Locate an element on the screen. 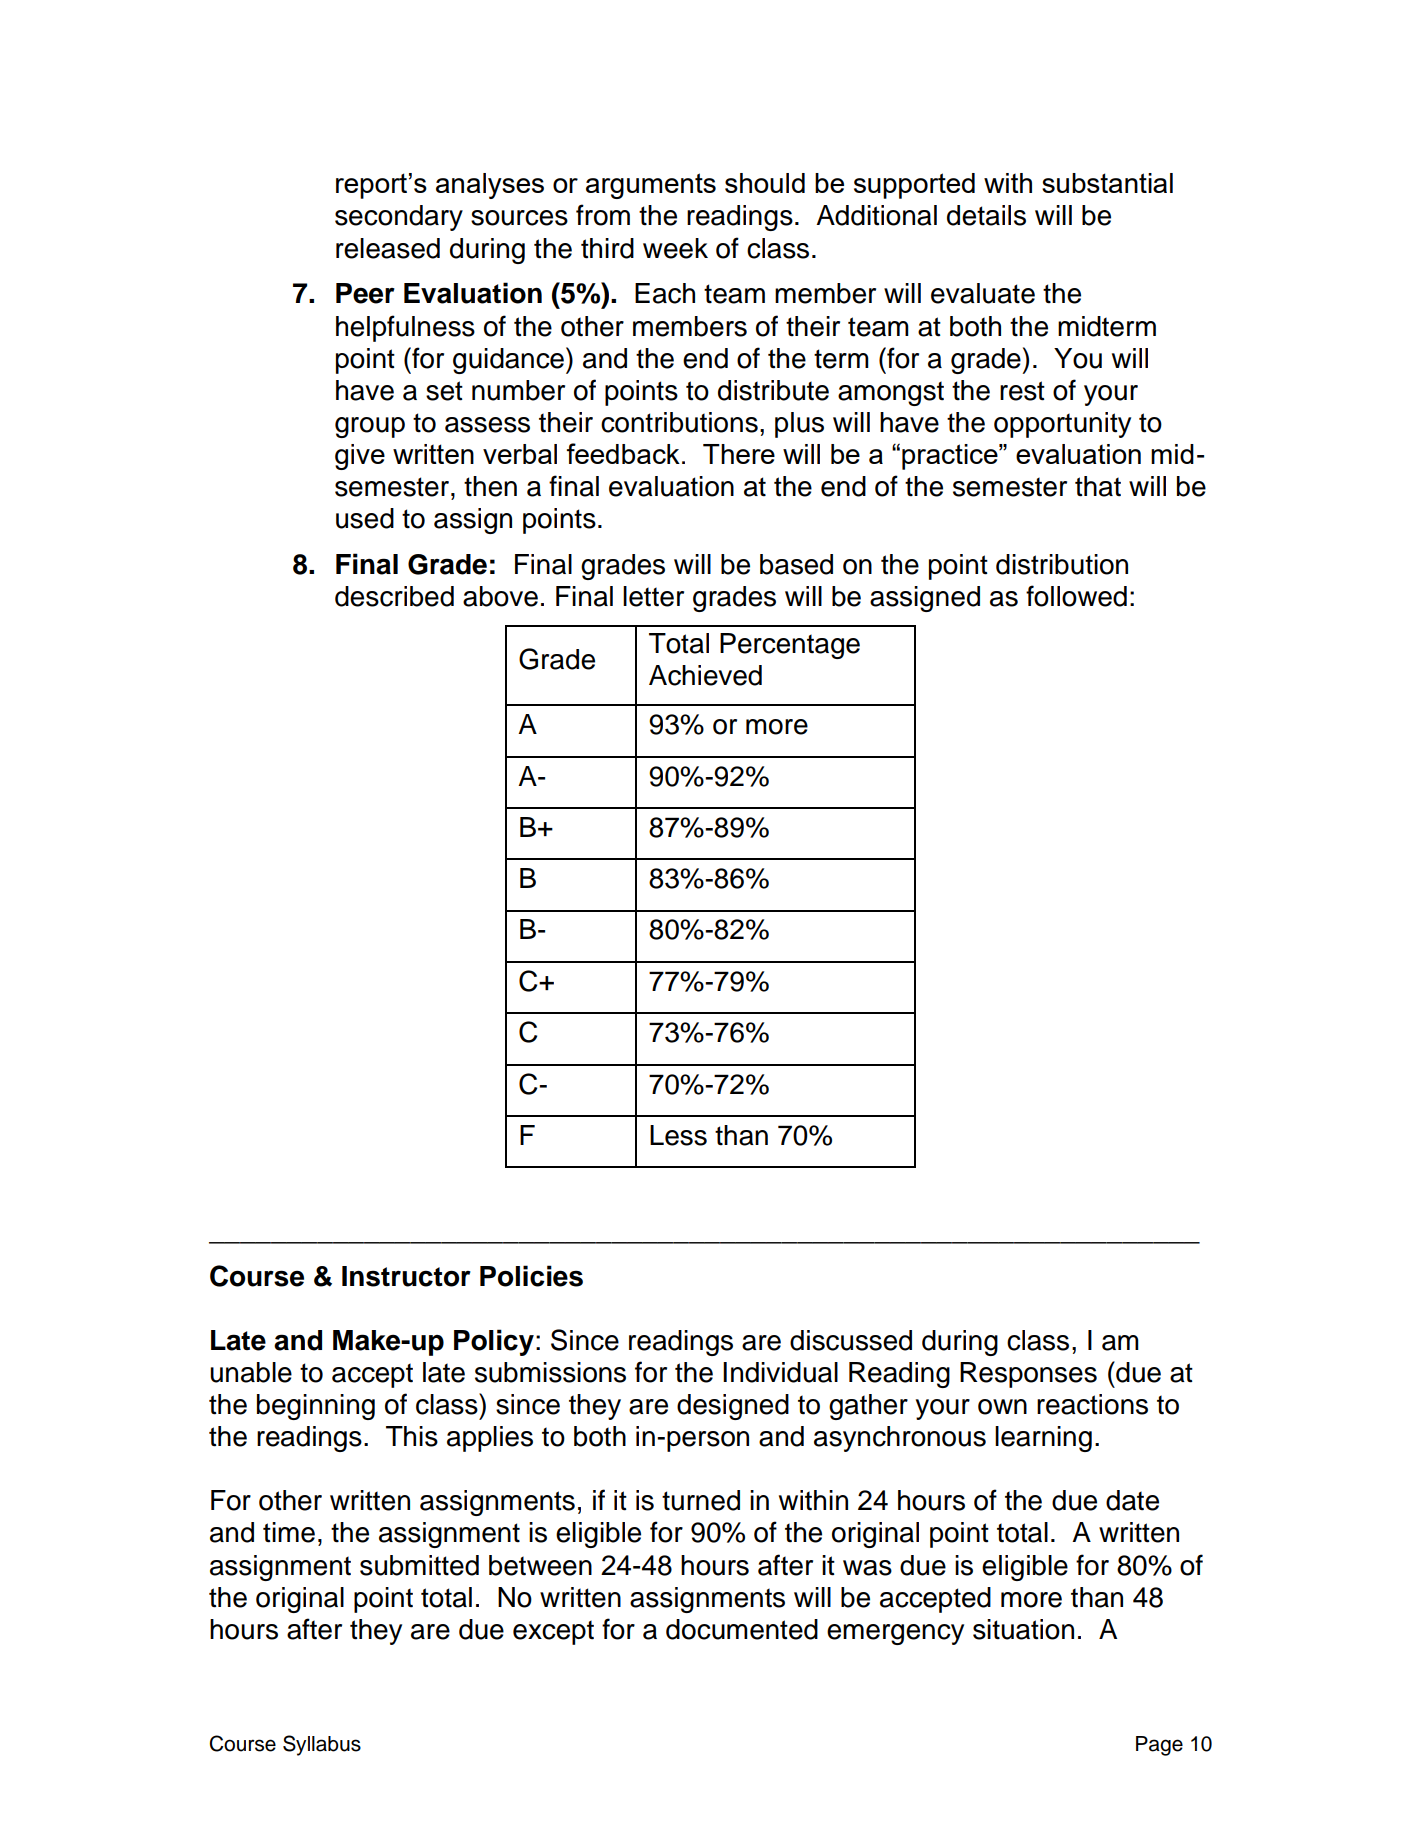 The width and height of the screenshot is (1421, 1839). Instructor is located at coordinates (406, 1276).
